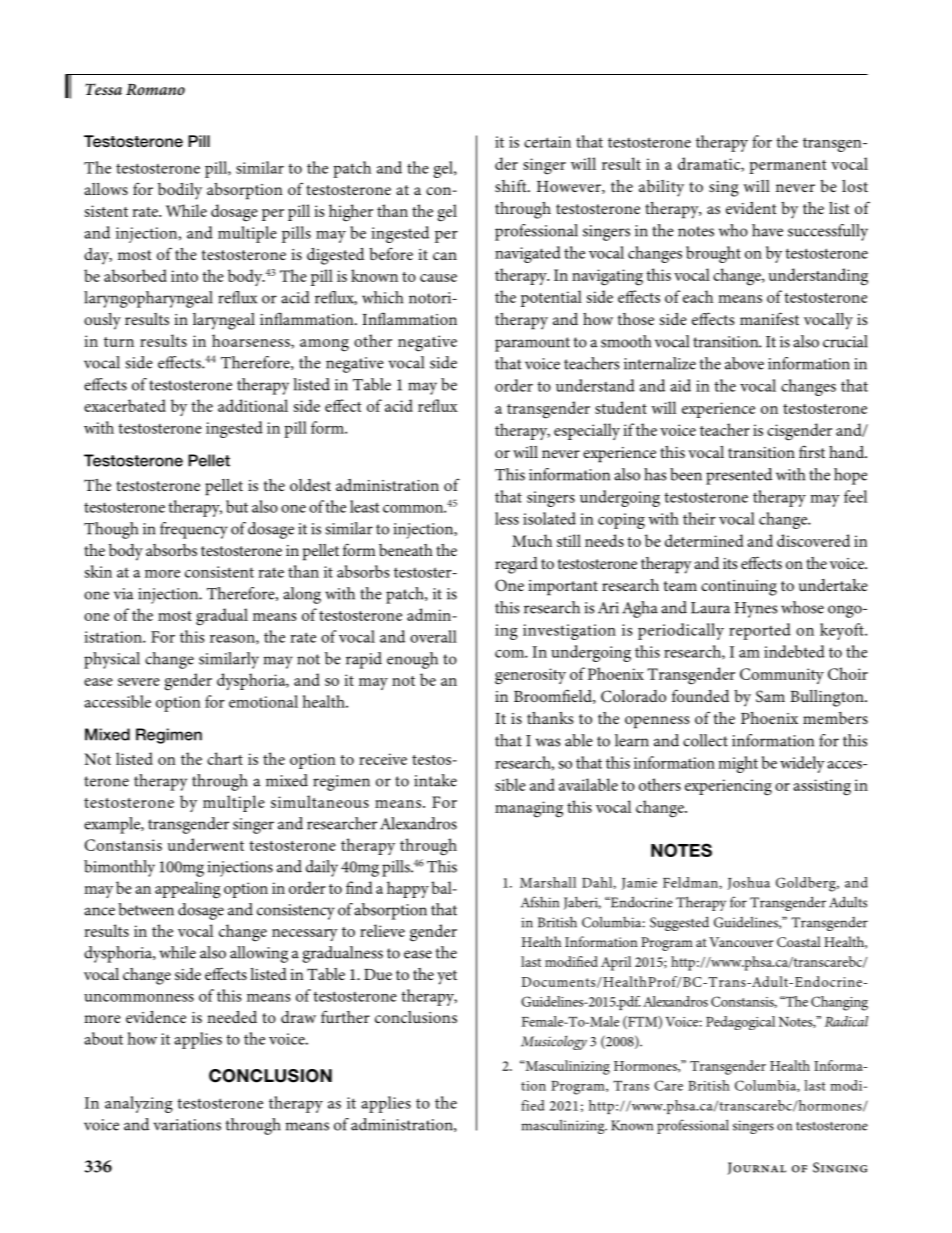 The image size is (952, 1233). I want to click on Romano, so click(155, 89).
